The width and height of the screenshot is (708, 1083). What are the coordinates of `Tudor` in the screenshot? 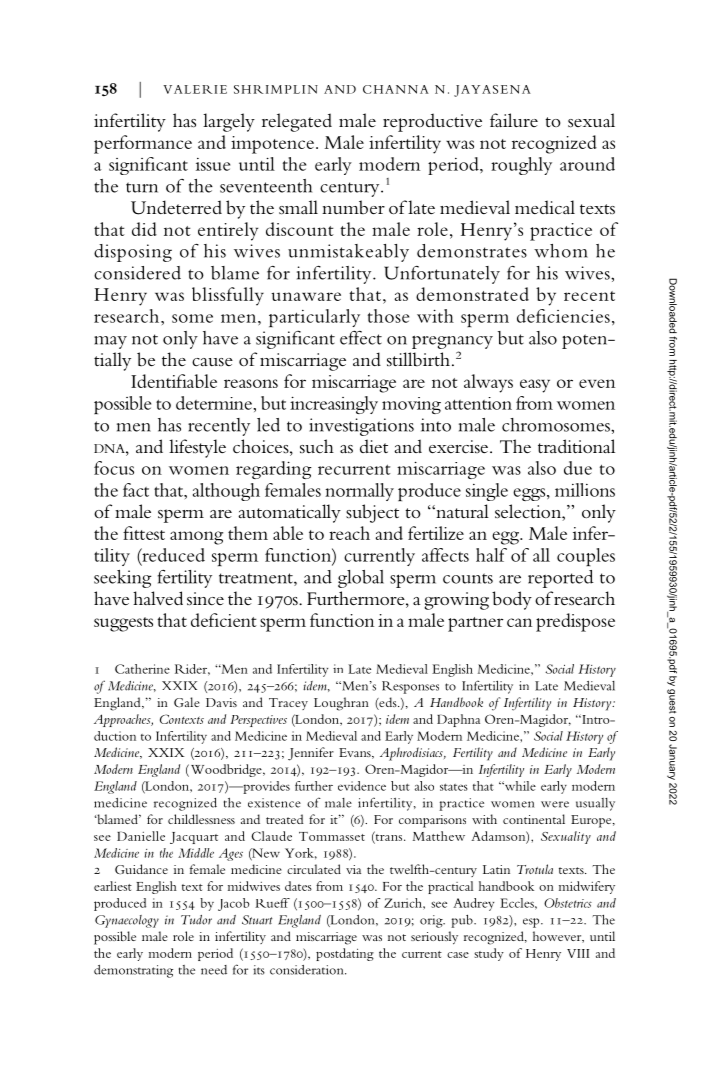 It's located at (196, 920).
